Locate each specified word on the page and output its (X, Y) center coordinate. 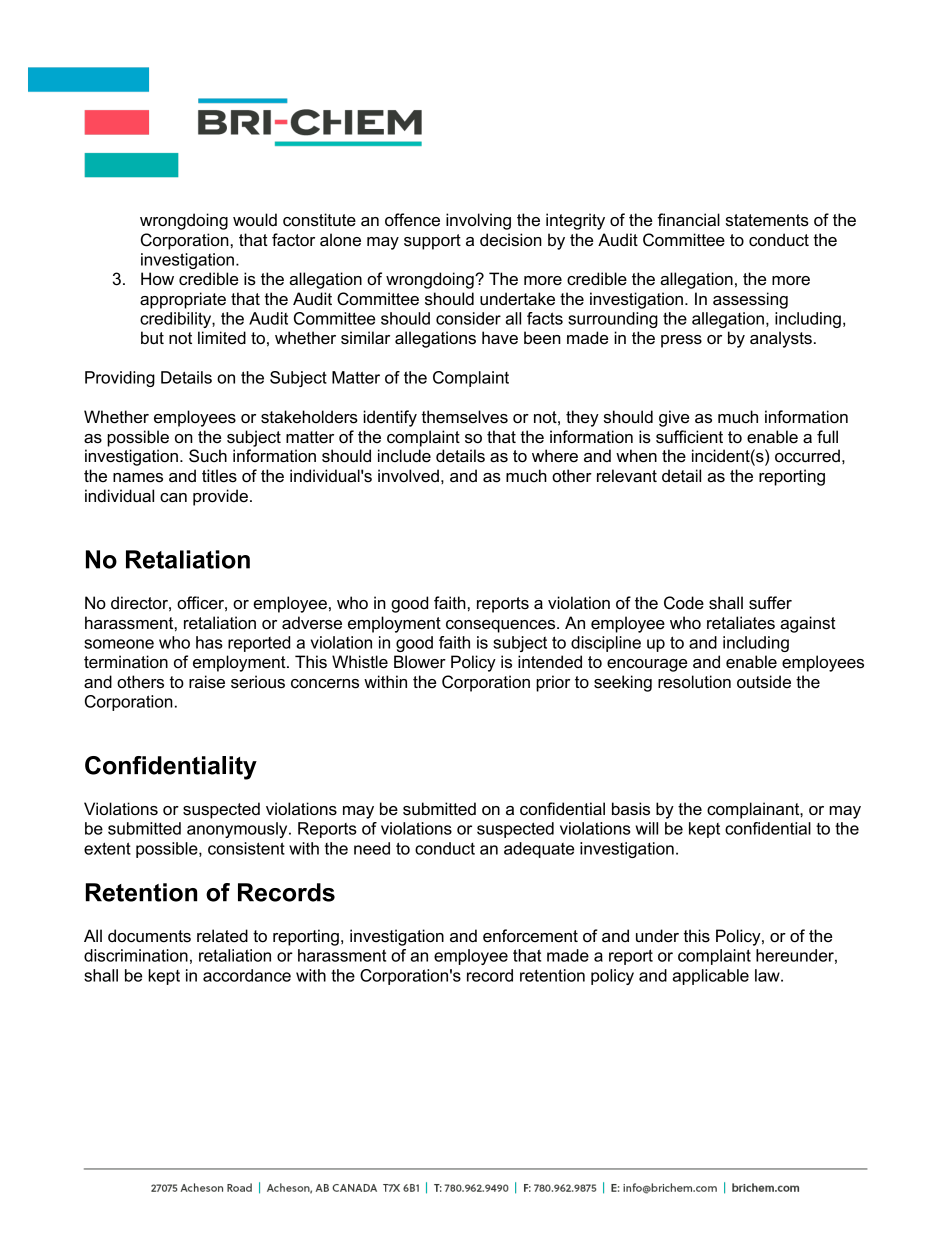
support (432, 242)
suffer (770, 603)
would (255, 220)
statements (767, 220)
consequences (502, 626)
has (209, 642)
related (222, 936)
